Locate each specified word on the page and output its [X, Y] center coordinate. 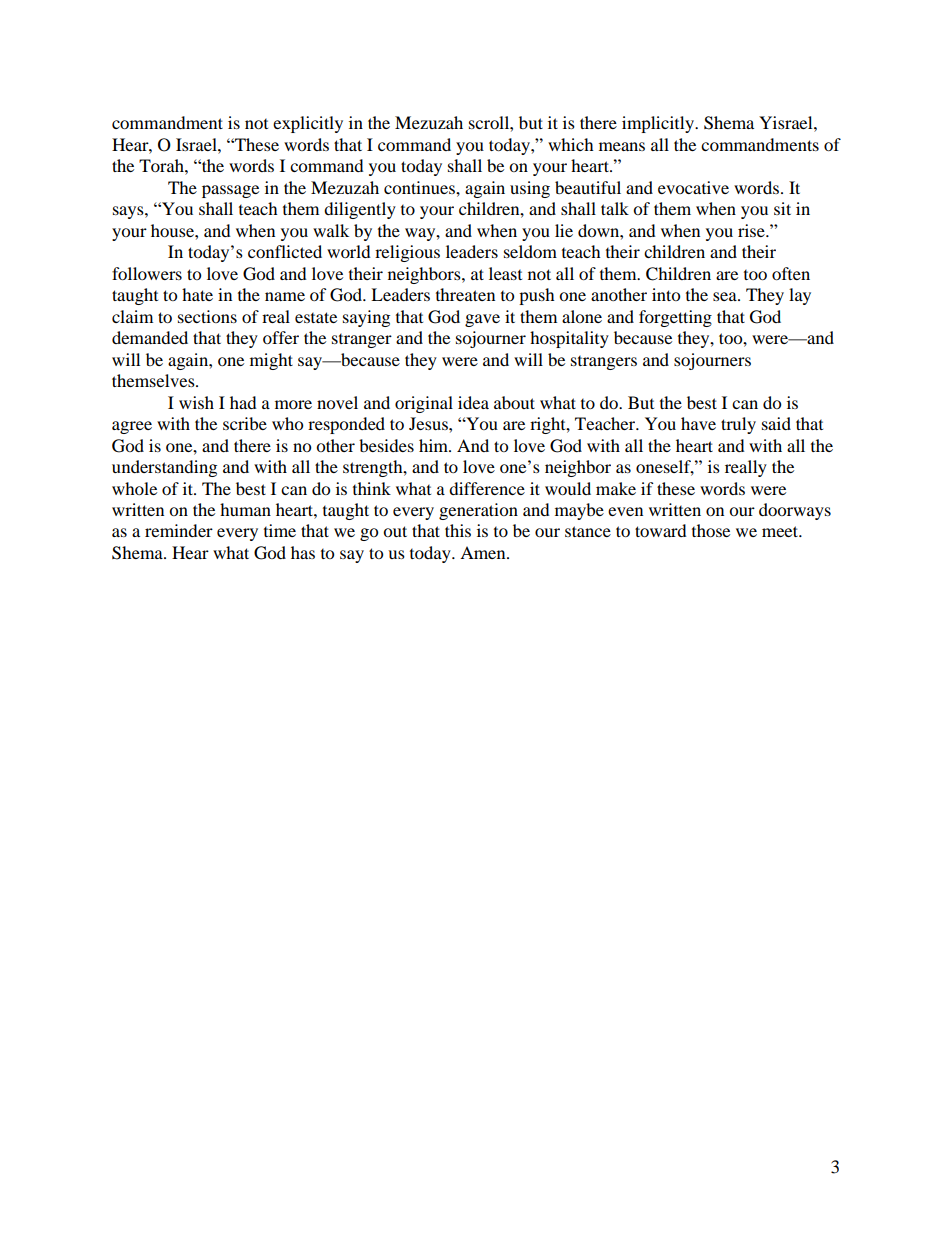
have [698, 423]
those [711, 530]
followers [147, 273]
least [505, 273]
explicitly [308, 124]
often [791, 273]
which [571, 144]
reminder [179, 530]
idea [473, 402]
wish [196, 402]
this [458, 530]
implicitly [659, 124]
